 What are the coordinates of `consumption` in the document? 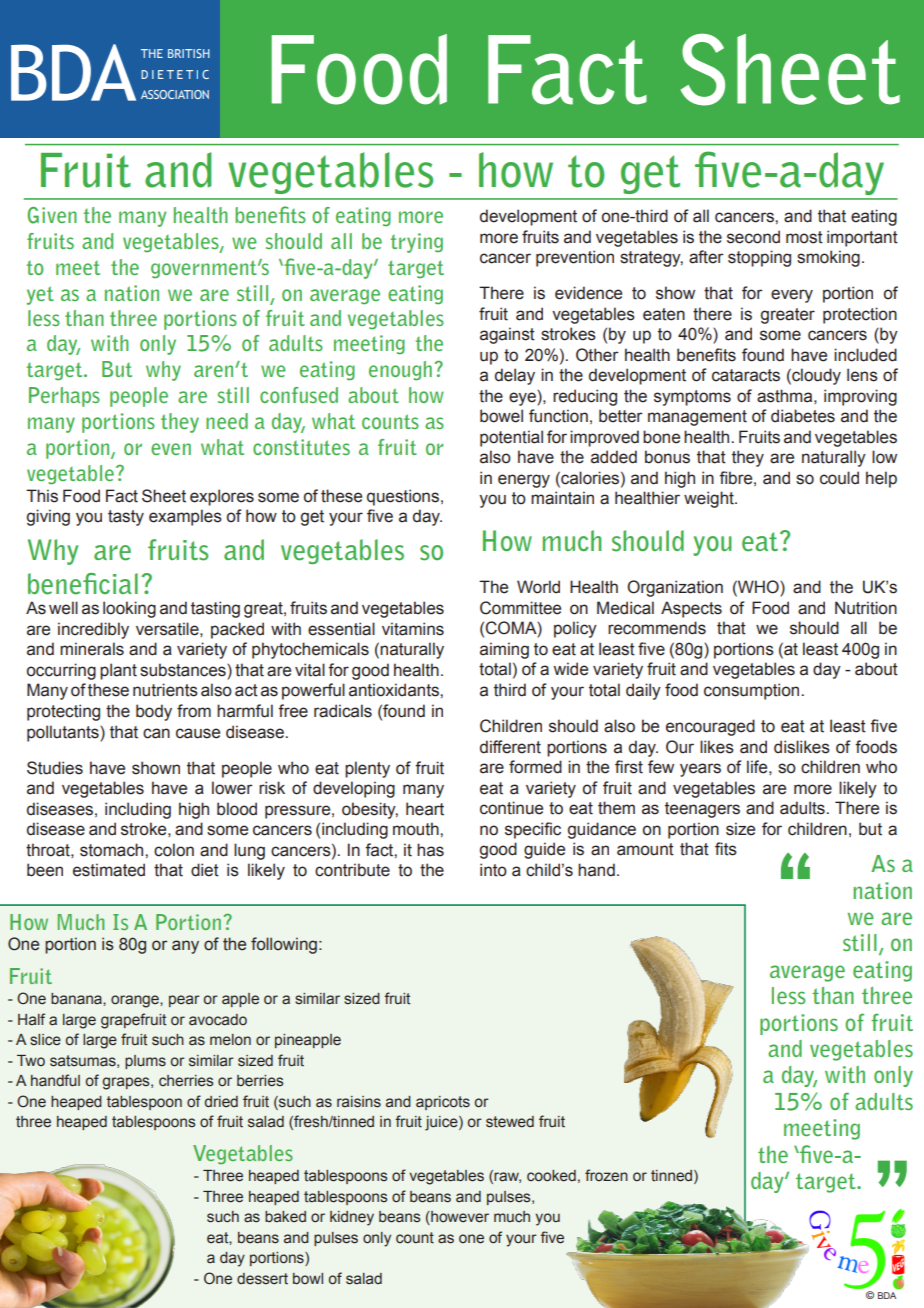 It's located at (753, 691).
